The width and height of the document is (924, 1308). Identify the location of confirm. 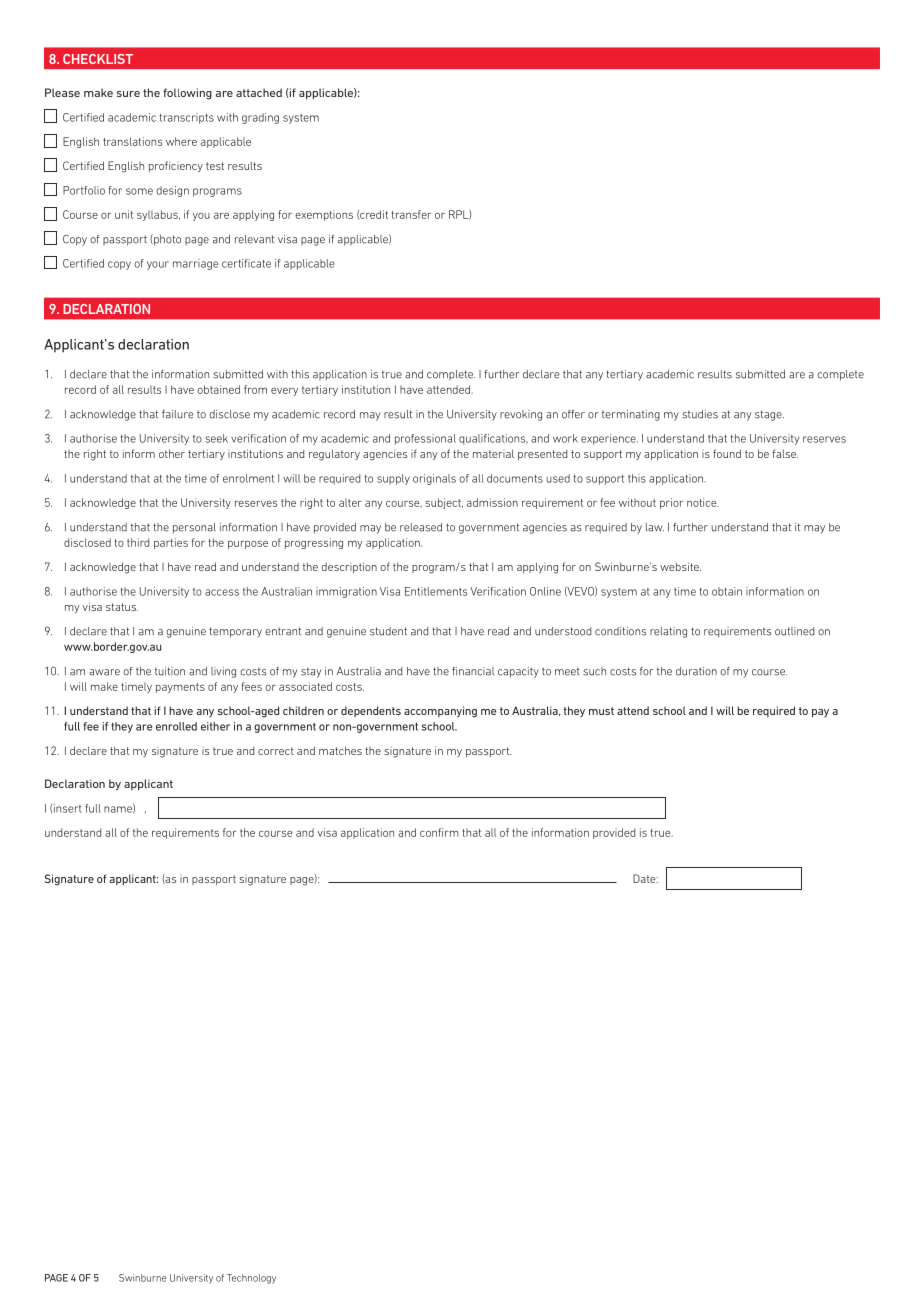
(439, 832).
